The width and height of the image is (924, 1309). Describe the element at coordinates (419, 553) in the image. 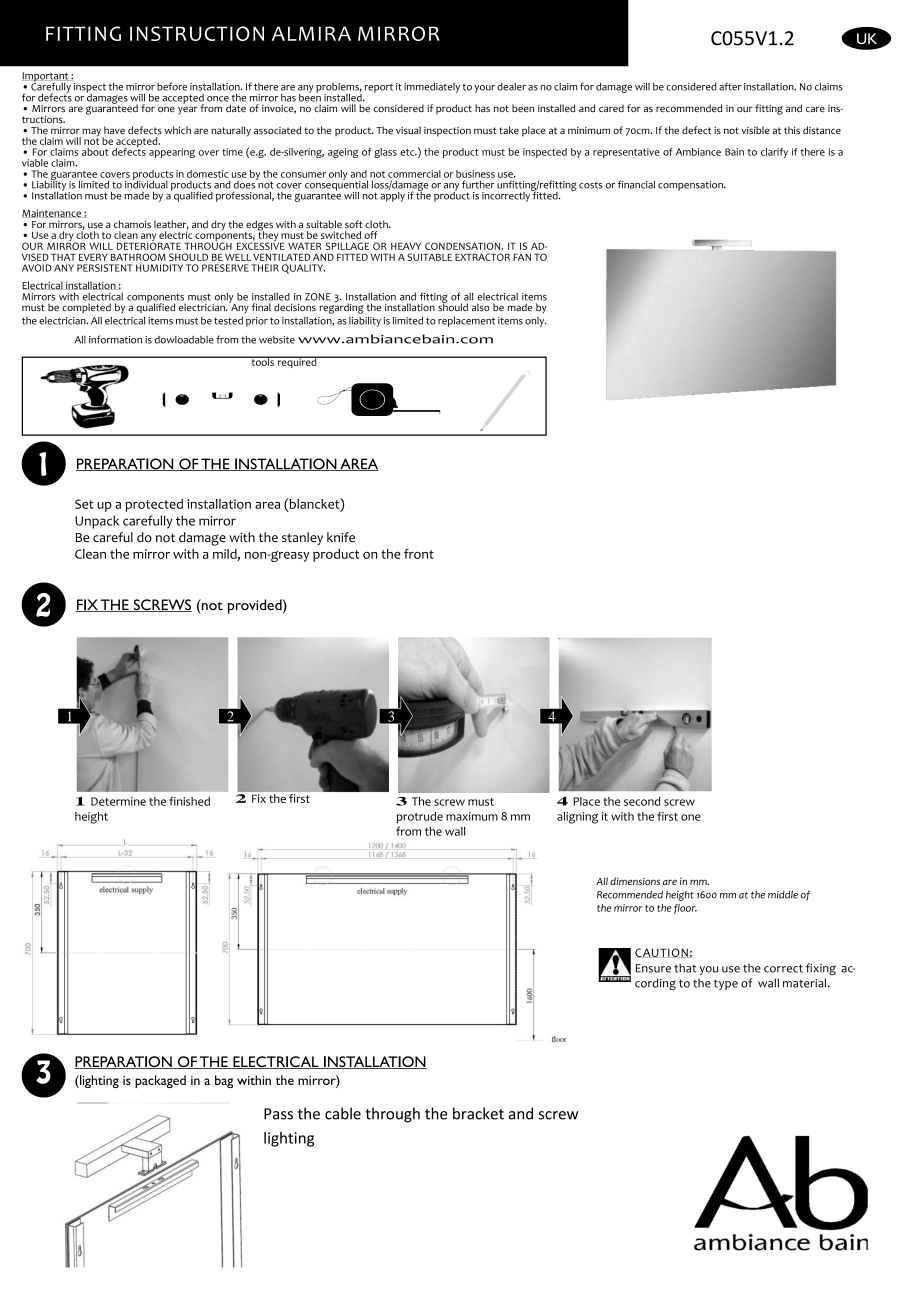

I see `front` at that location.
